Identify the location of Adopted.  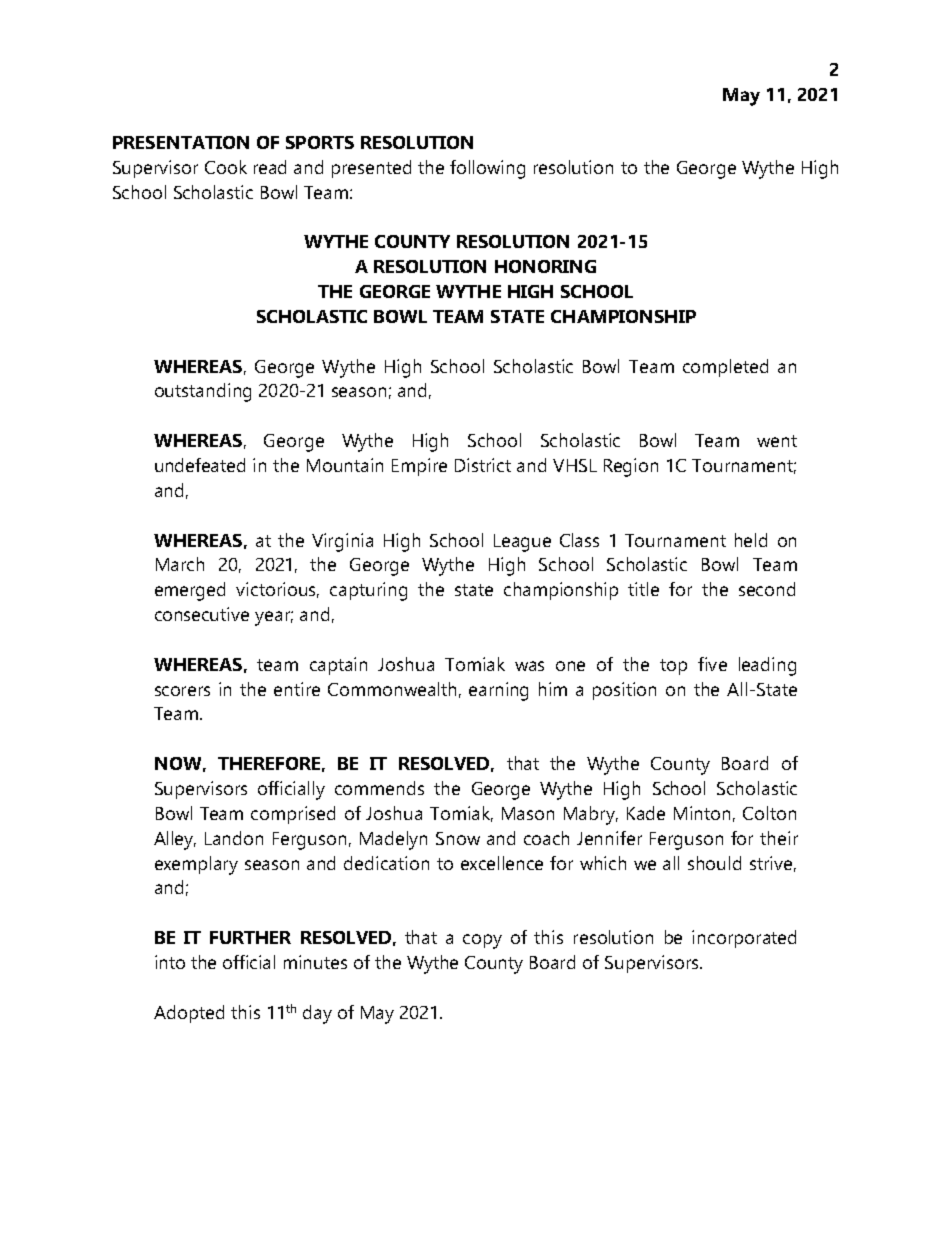
(189, 1014).
